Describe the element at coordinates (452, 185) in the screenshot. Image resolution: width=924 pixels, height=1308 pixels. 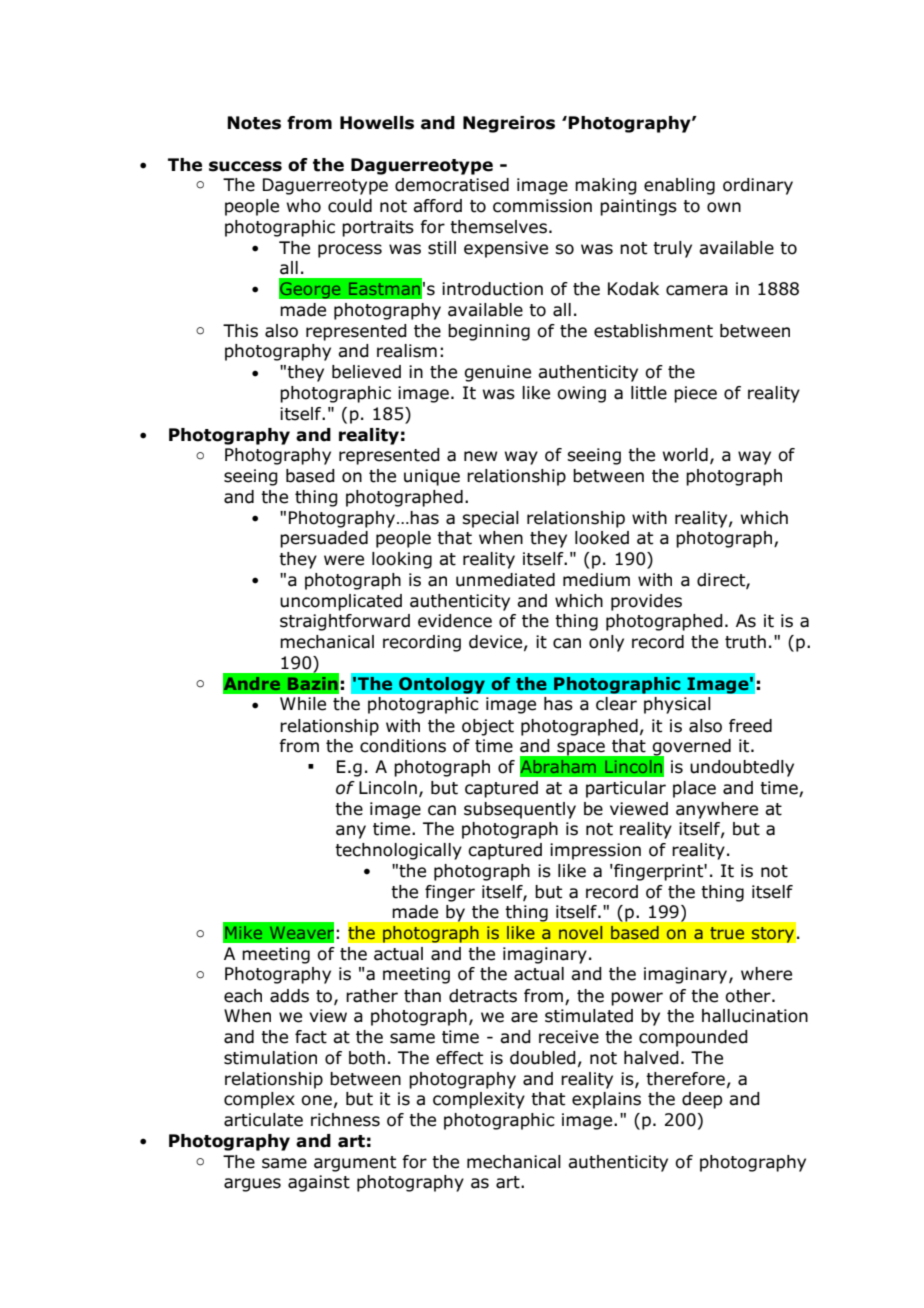
I see `democratised` at that location.
